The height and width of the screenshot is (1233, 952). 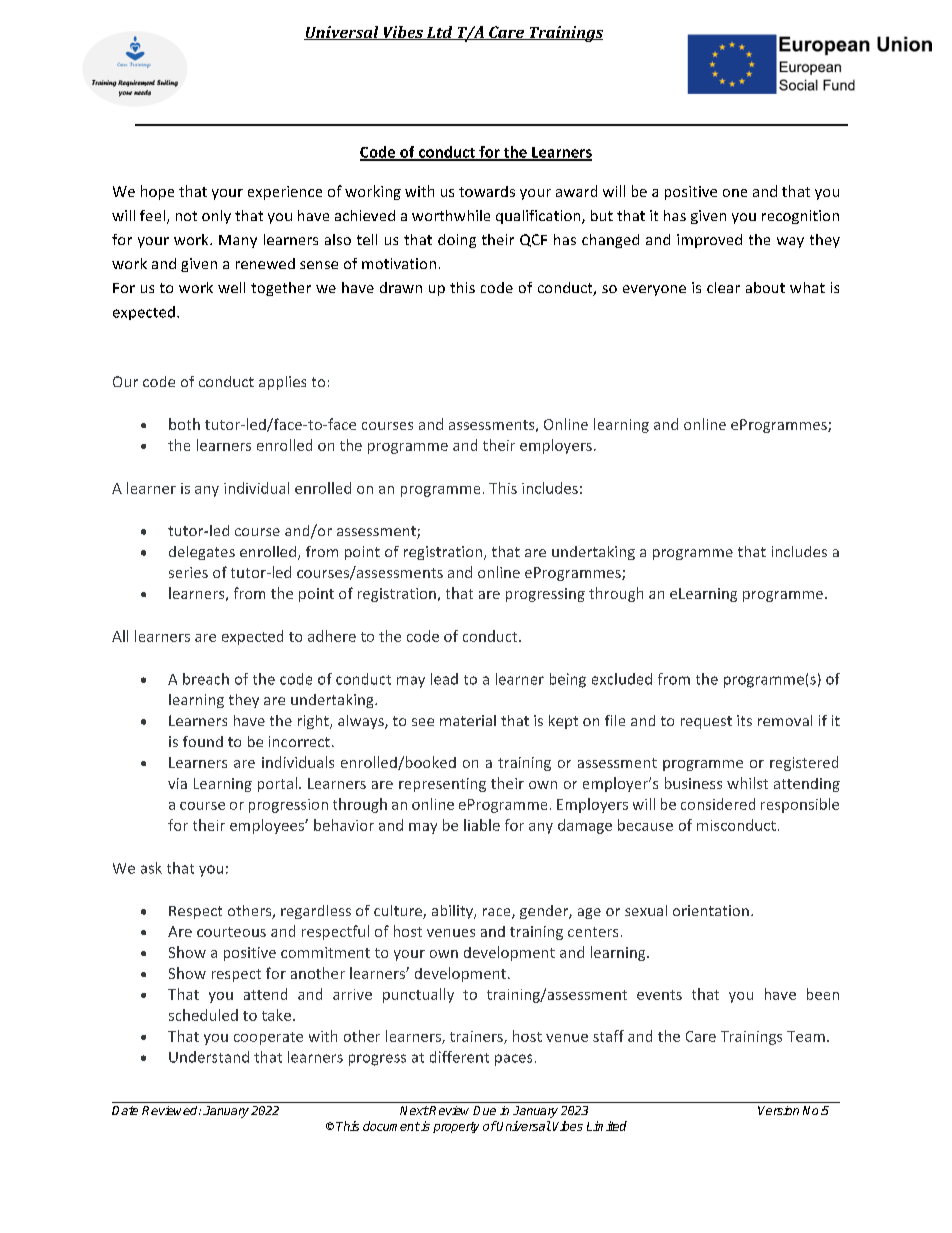 What do you see at coordinates (157, 192) in the screenshot?
I see `hope` at bounding box center [157, 192].
